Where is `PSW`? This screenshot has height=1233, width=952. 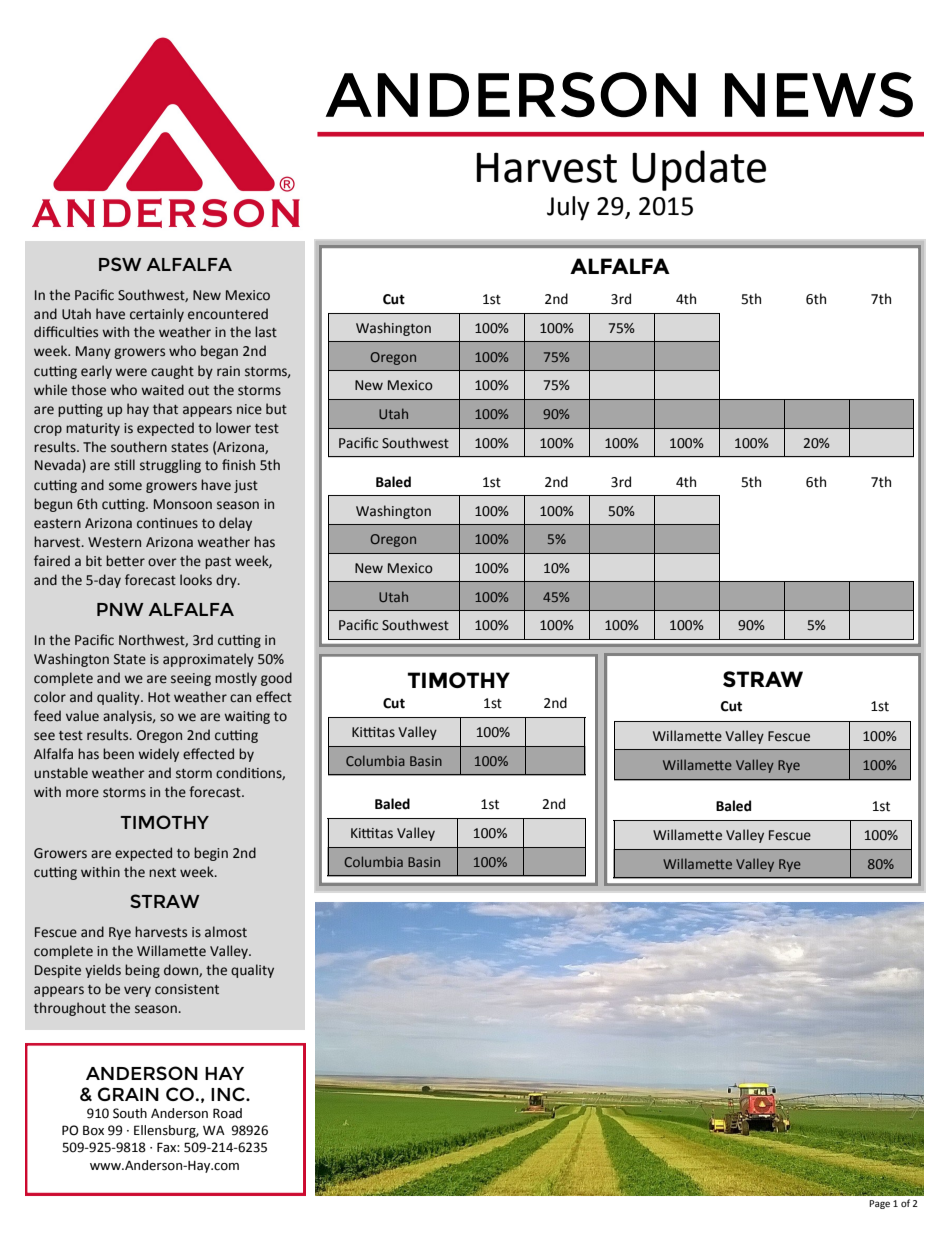
PSW is located at coordinates (120, 264).
